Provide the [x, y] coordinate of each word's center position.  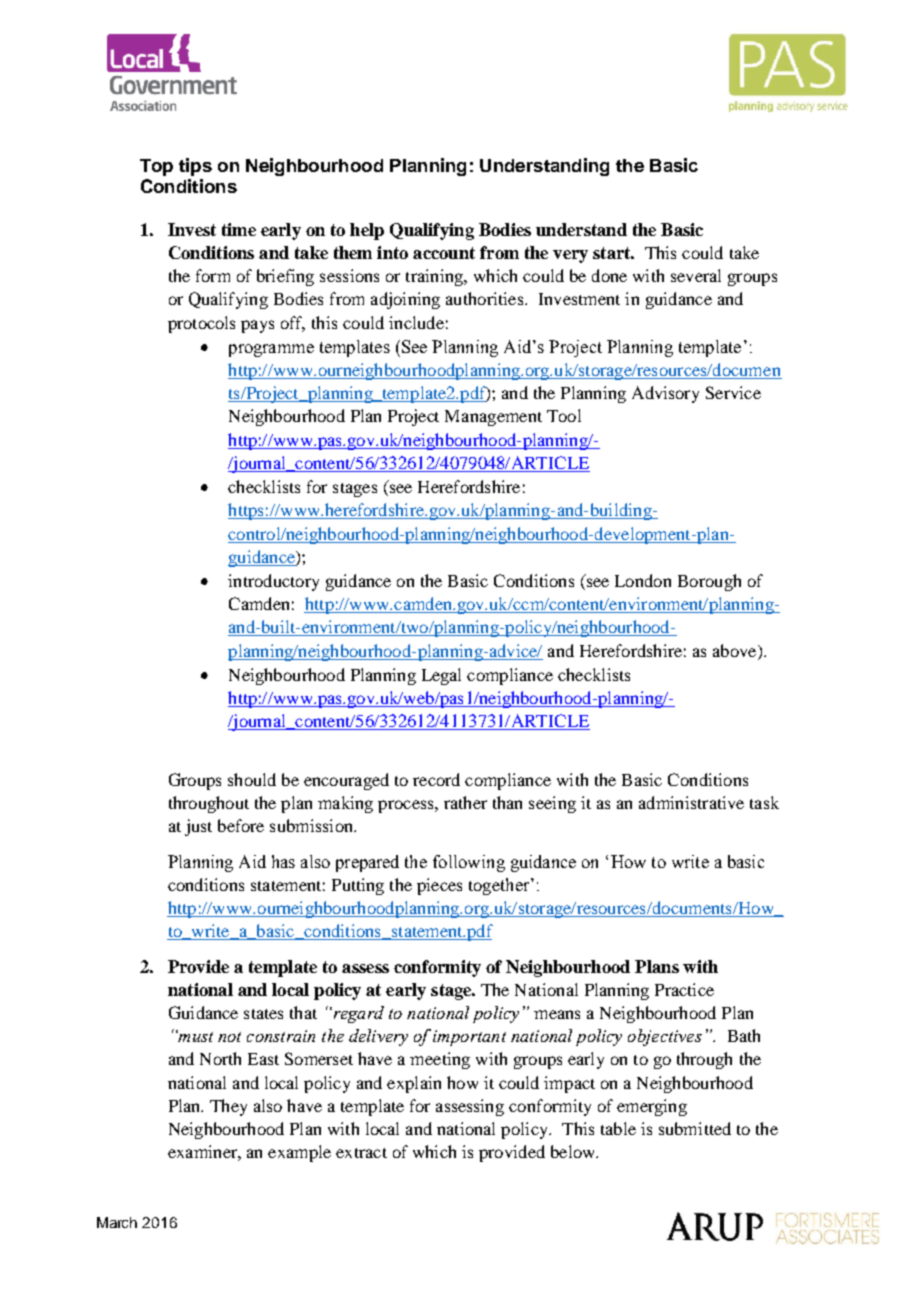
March [117, 1222]
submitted [695, 1128]
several [696, 275]
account [444, 253]
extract [361, 1153]
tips [195, 167]
